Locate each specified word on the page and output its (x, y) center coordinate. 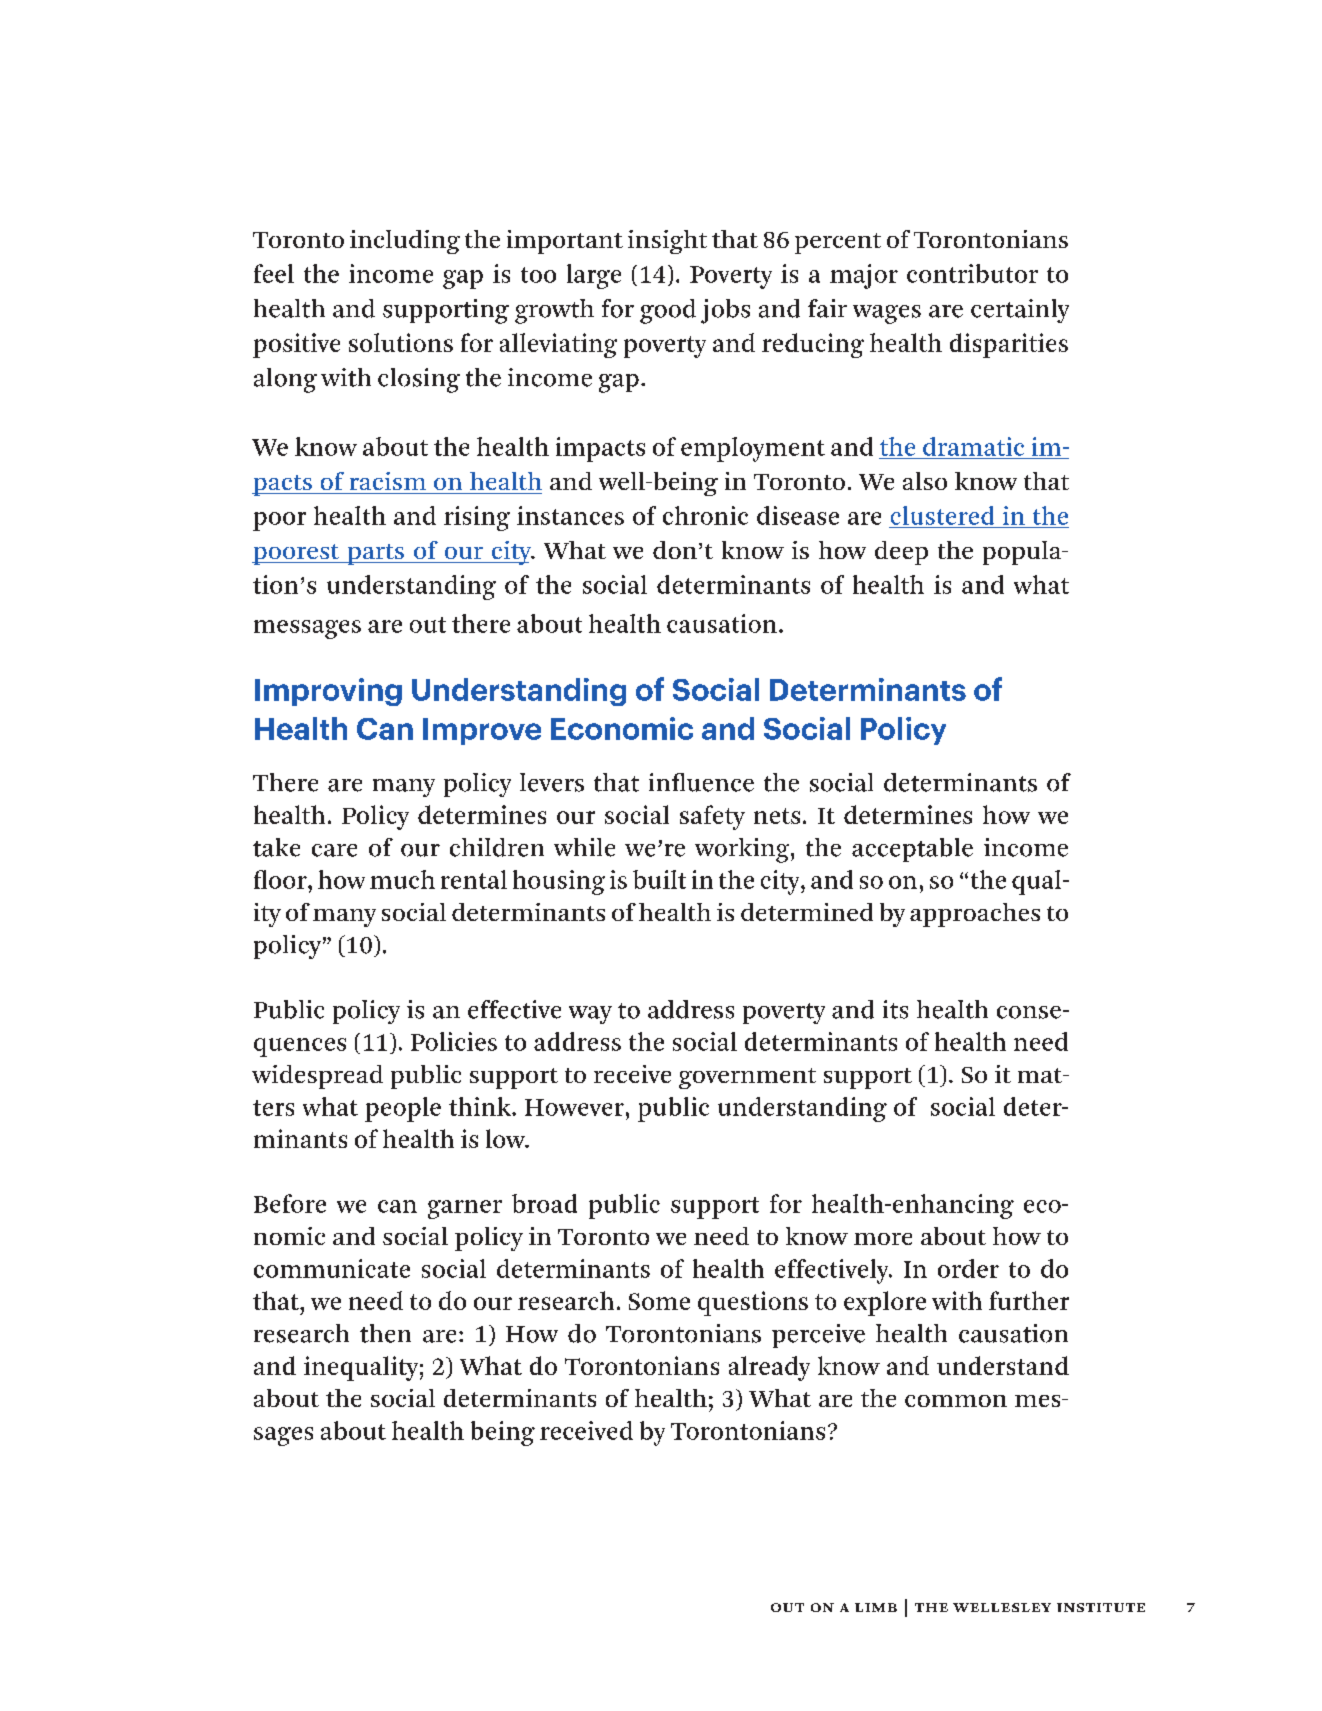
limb (876, 1607)
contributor (972, 273)
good (668, 311)
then (385, 1333)
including (405, 242)
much (402, 879)
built (659, 879)
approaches (975, 915)
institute (1101, 1607)
